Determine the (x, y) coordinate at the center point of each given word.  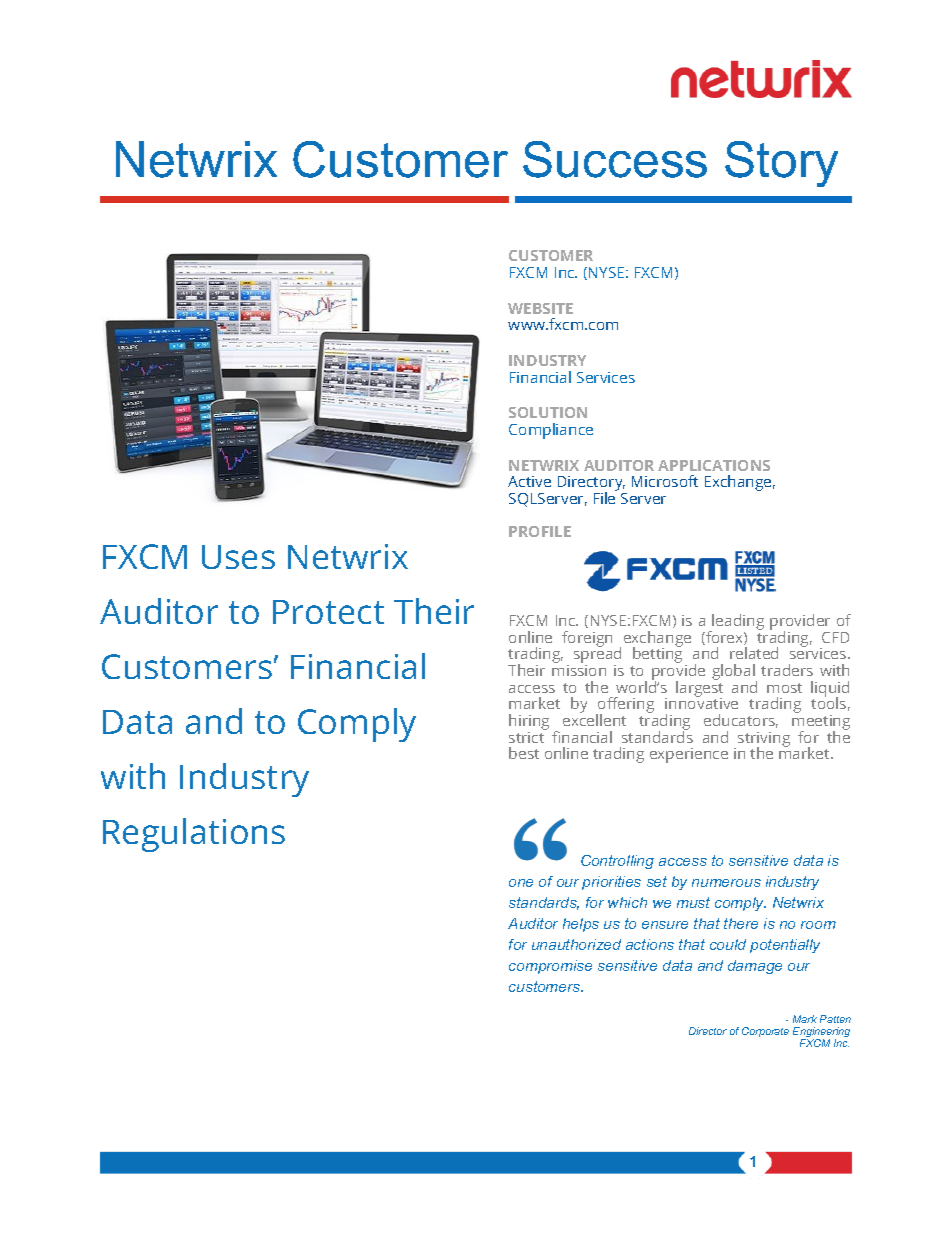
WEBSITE (540, 308)
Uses (238, 557)
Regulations (194, 835)
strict (528, 736)
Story (781, 164)
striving (764, 740)
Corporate (765, 1032)
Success (615, 159)
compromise (550, 967)
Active (529, 481)
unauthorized (576, 944)
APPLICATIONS (714, 465)
